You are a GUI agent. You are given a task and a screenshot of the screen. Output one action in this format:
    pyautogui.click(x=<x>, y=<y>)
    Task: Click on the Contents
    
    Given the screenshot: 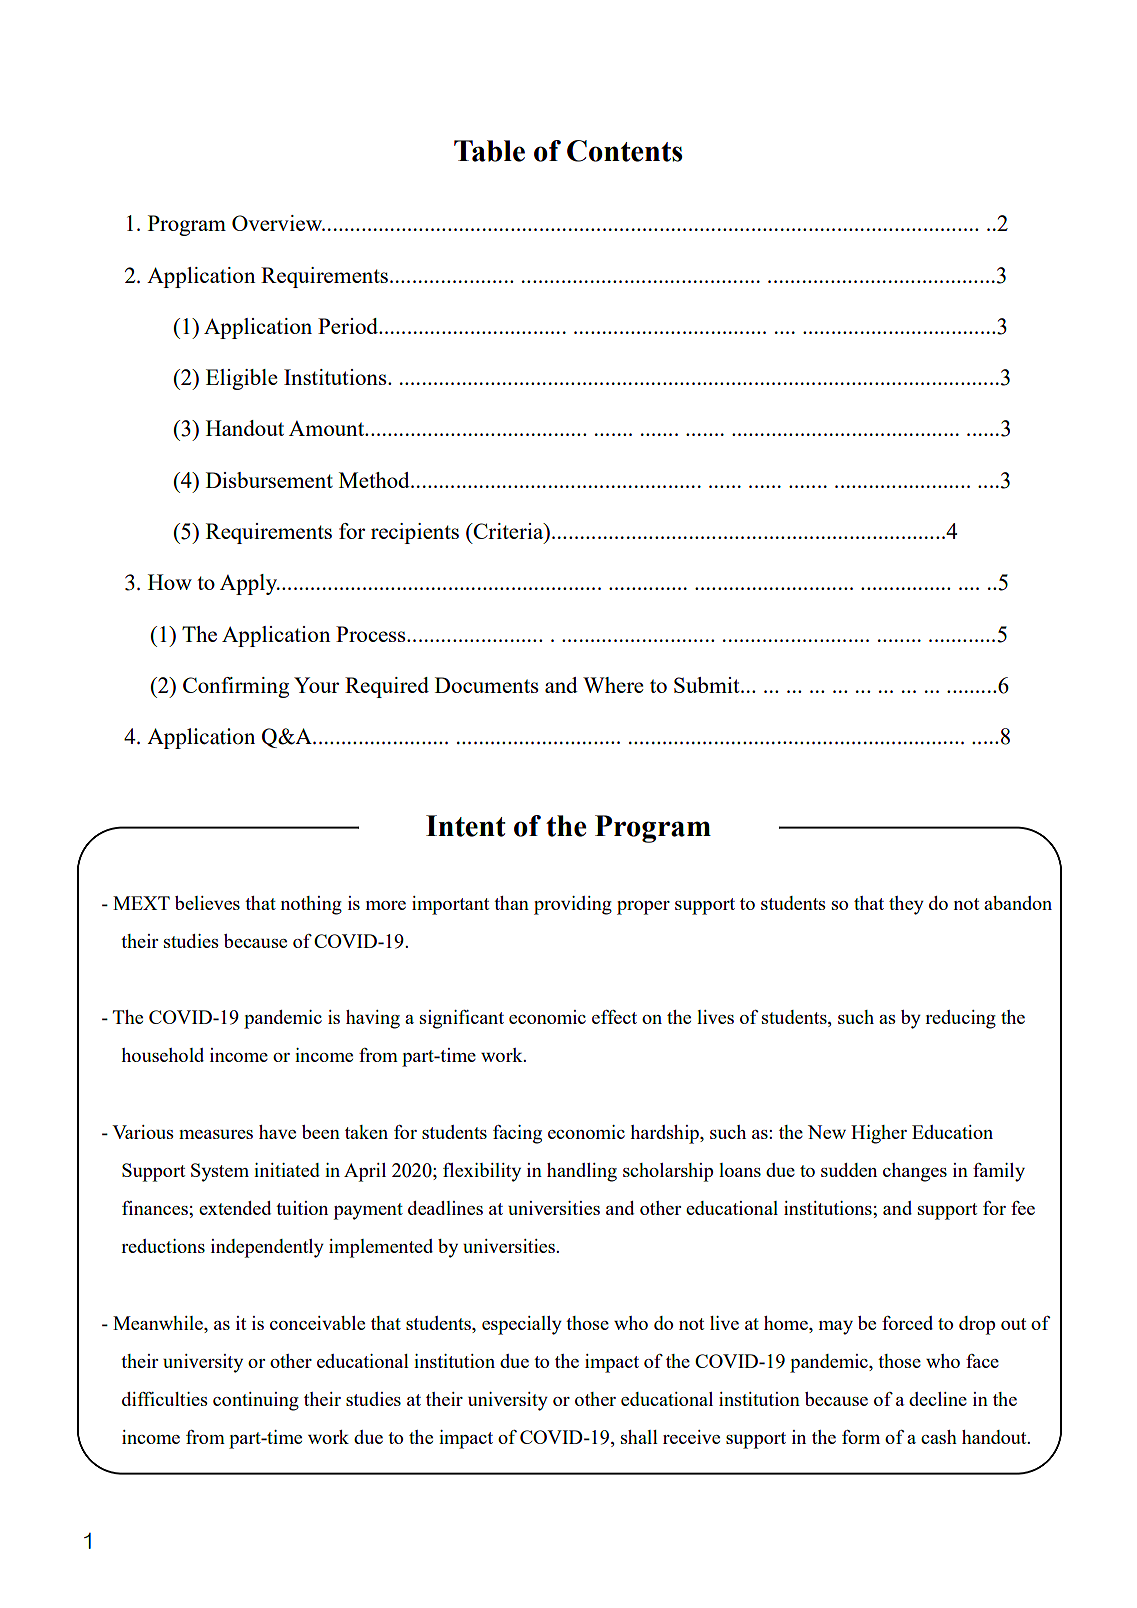 What is the action you would take?
    pyautogui.click(x=625, y=151)
